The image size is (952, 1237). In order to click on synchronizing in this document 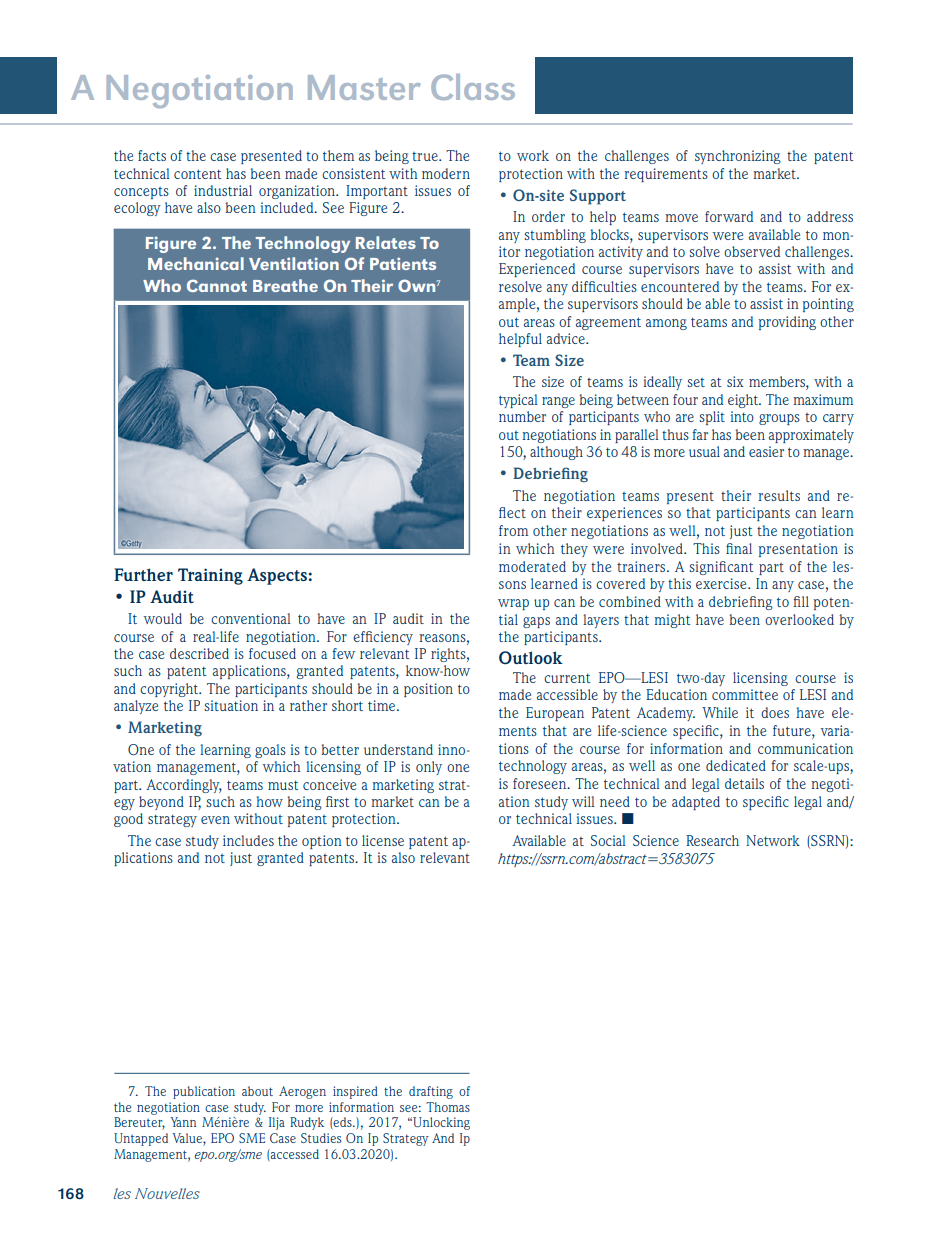, I will do `click(738, 157)`.
